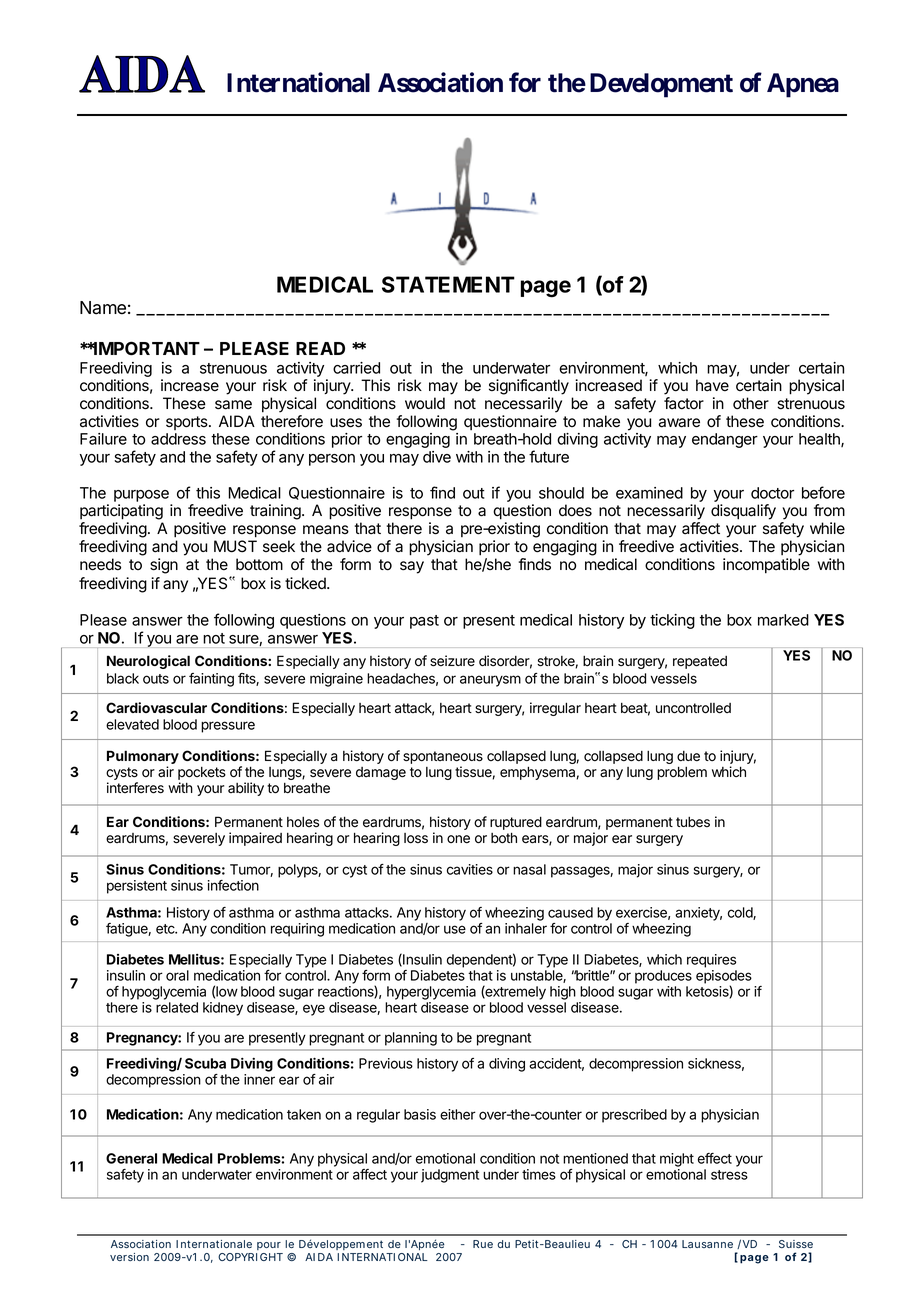 The image size is (924, 1308). I want to click on inhaler, so click(526, 928).
